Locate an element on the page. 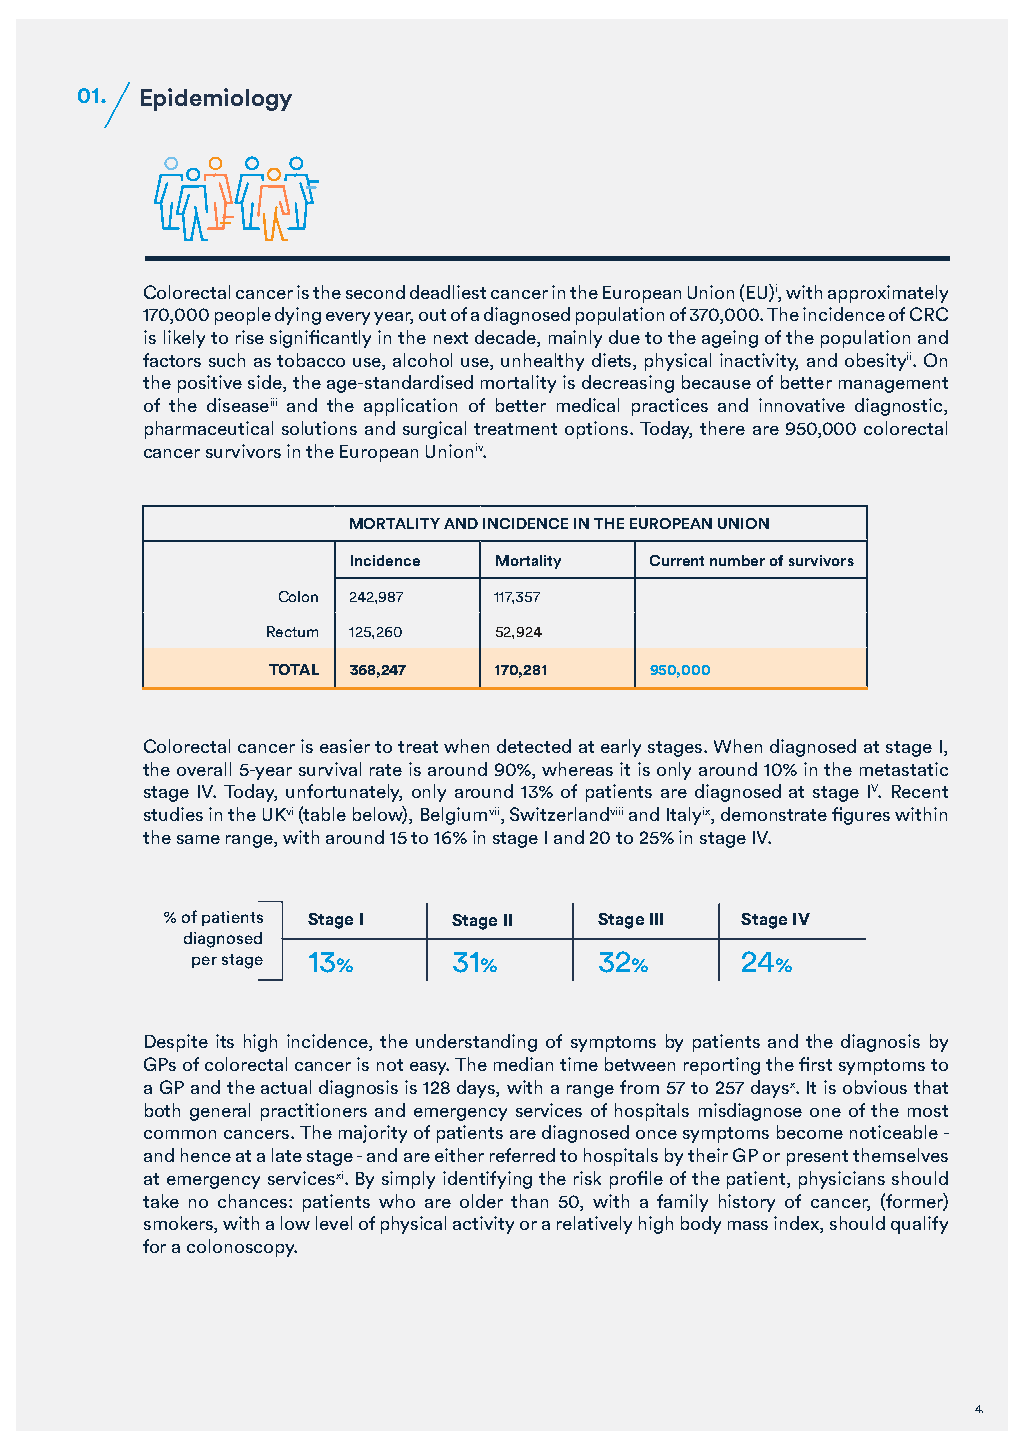  approximately is located at coordinates (888, 294).
